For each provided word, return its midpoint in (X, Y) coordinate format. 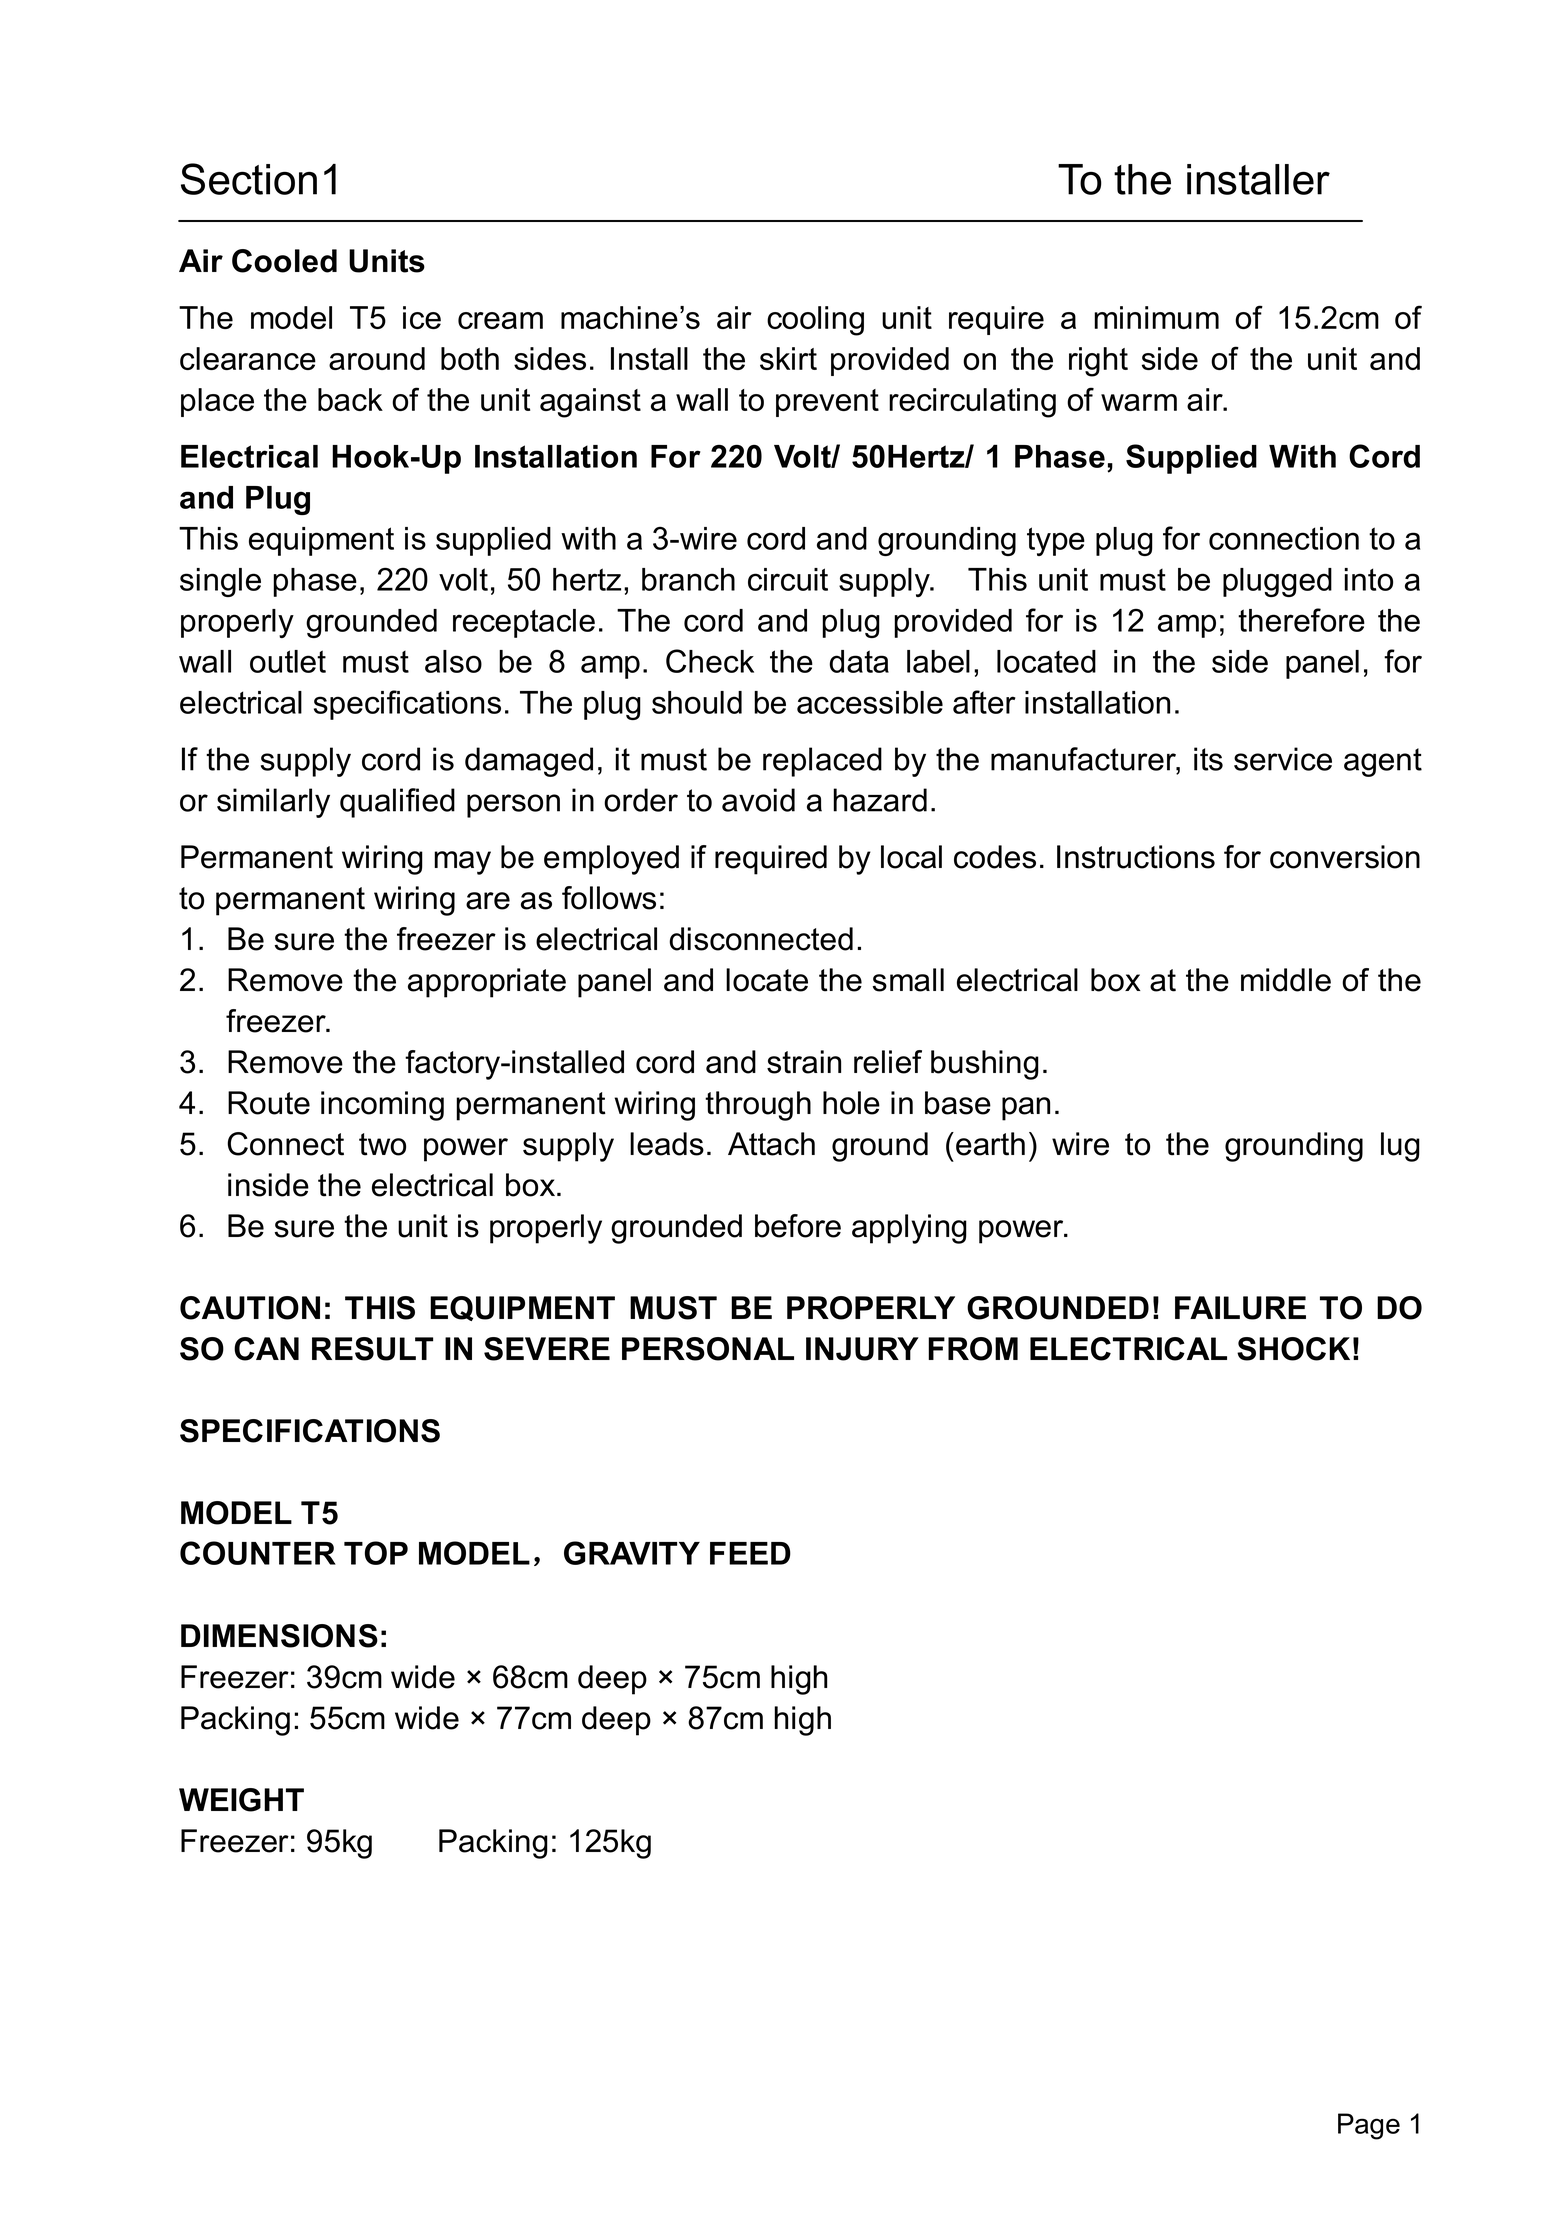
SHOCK (1293, 1349)
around (377, 358)
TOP (376, 1553)
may (462, 863)
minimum (1156, 317)
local (911, 857)
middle (1286, 980)
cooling (815, 321)
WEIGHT (241, 1800)
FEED (750, 1553)
